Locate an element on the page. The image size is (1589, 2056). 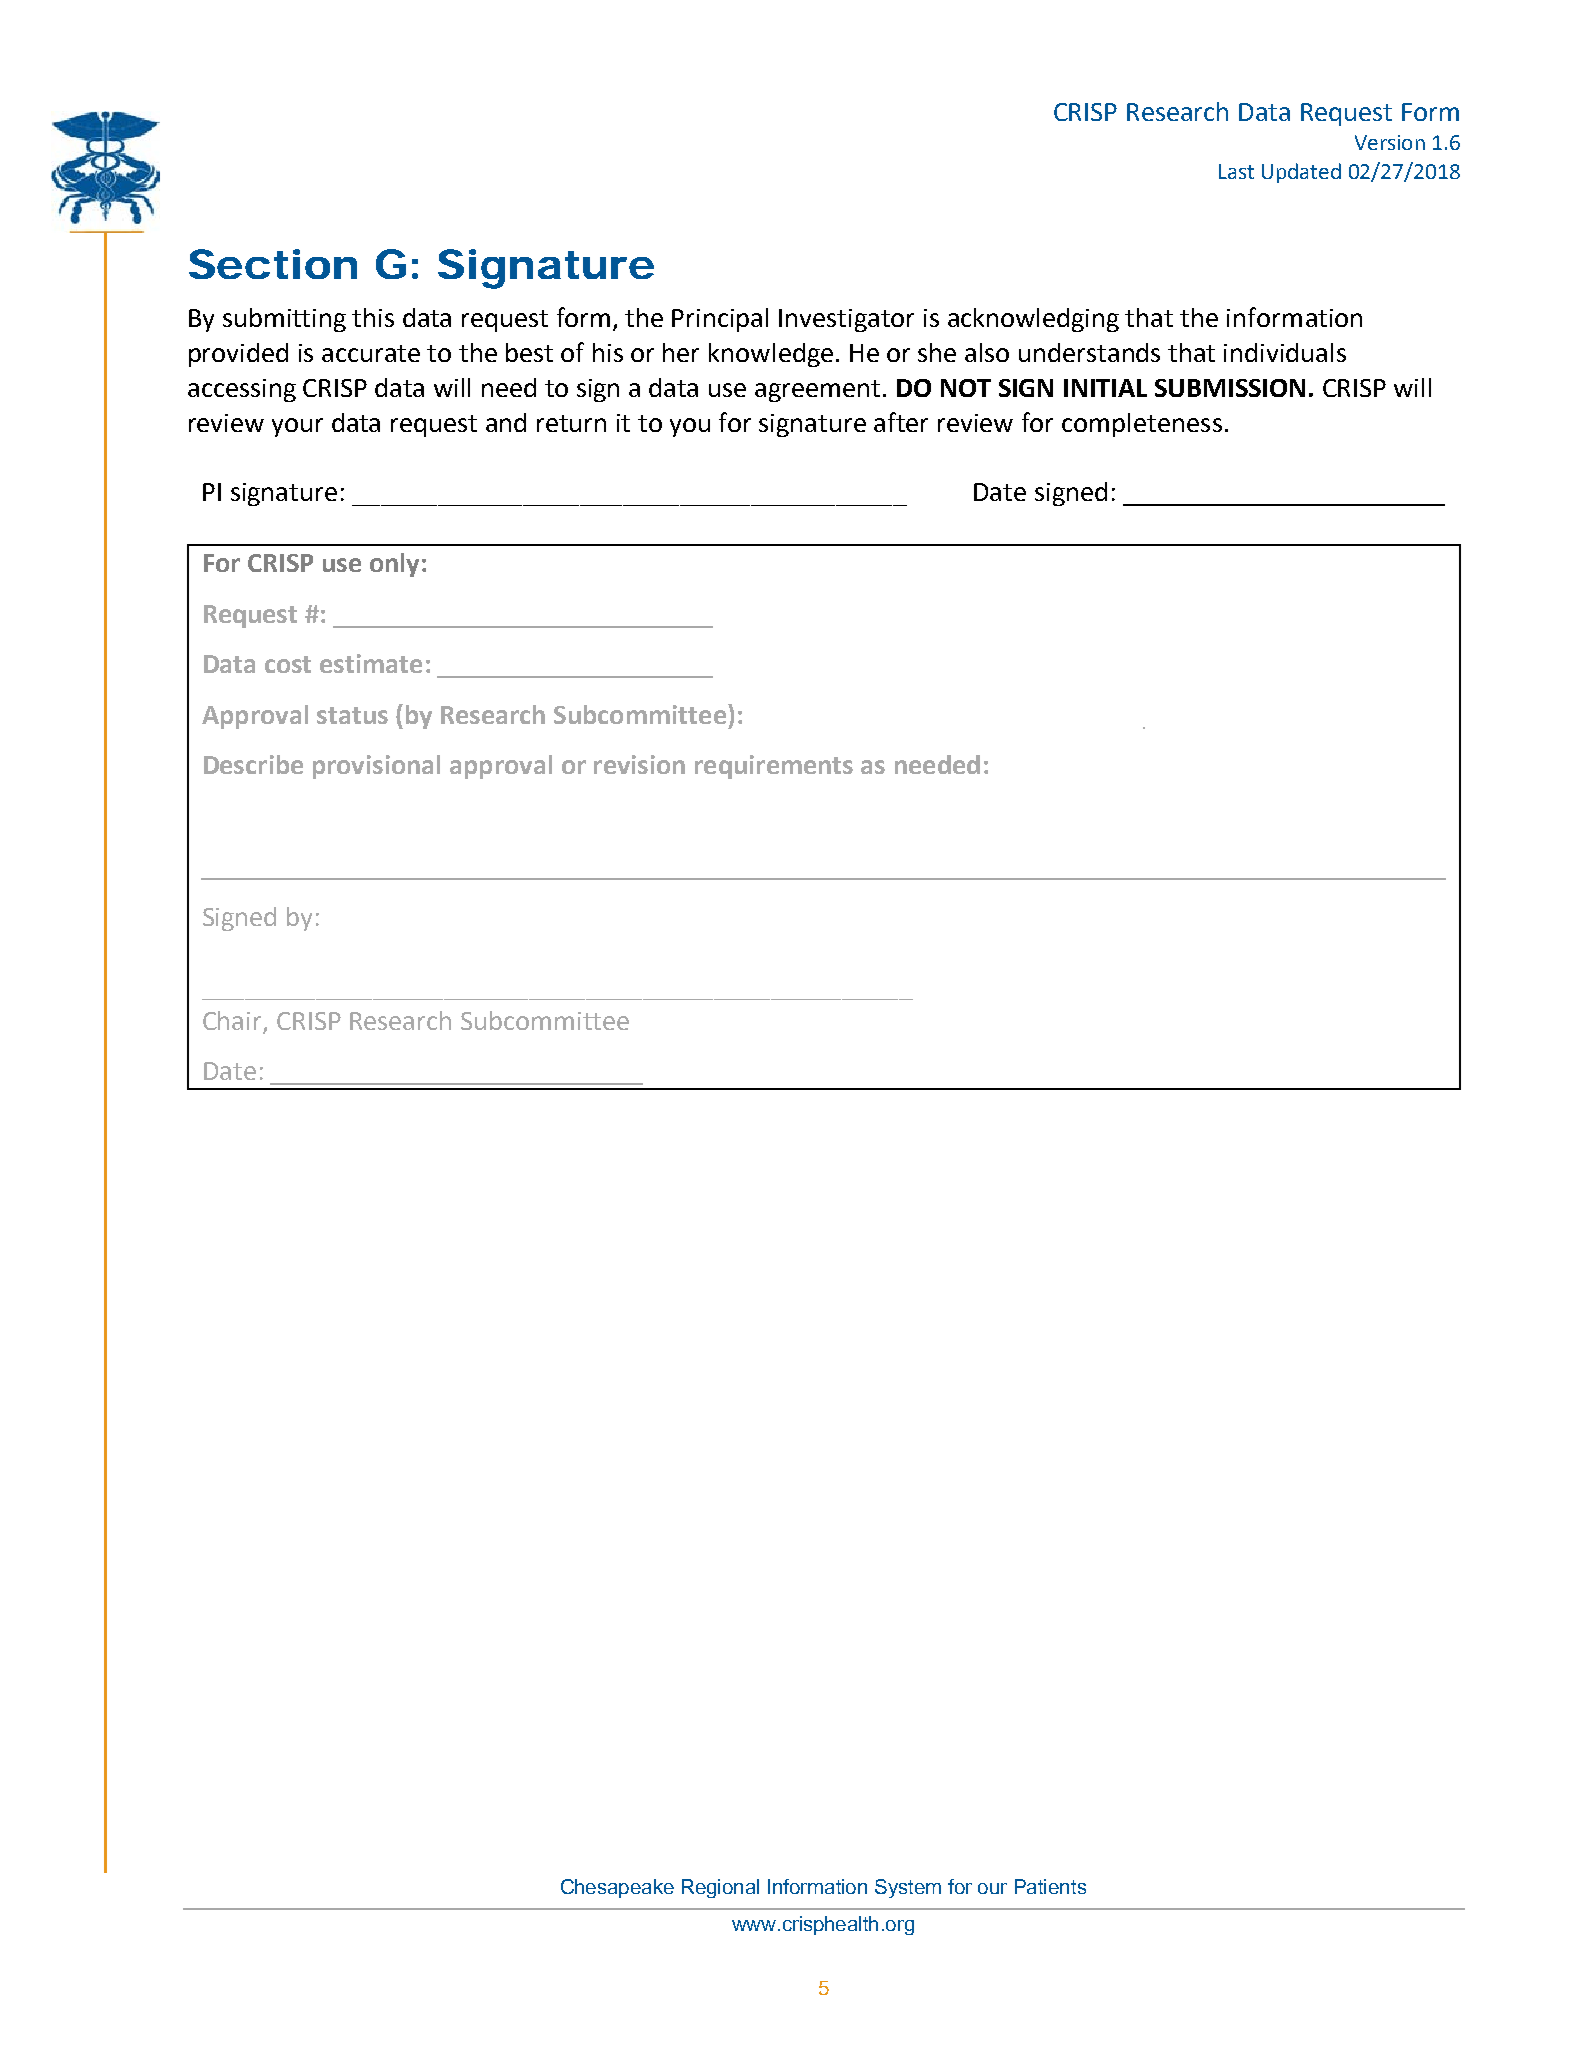
Investigator is located at coordinates (846, 320).
